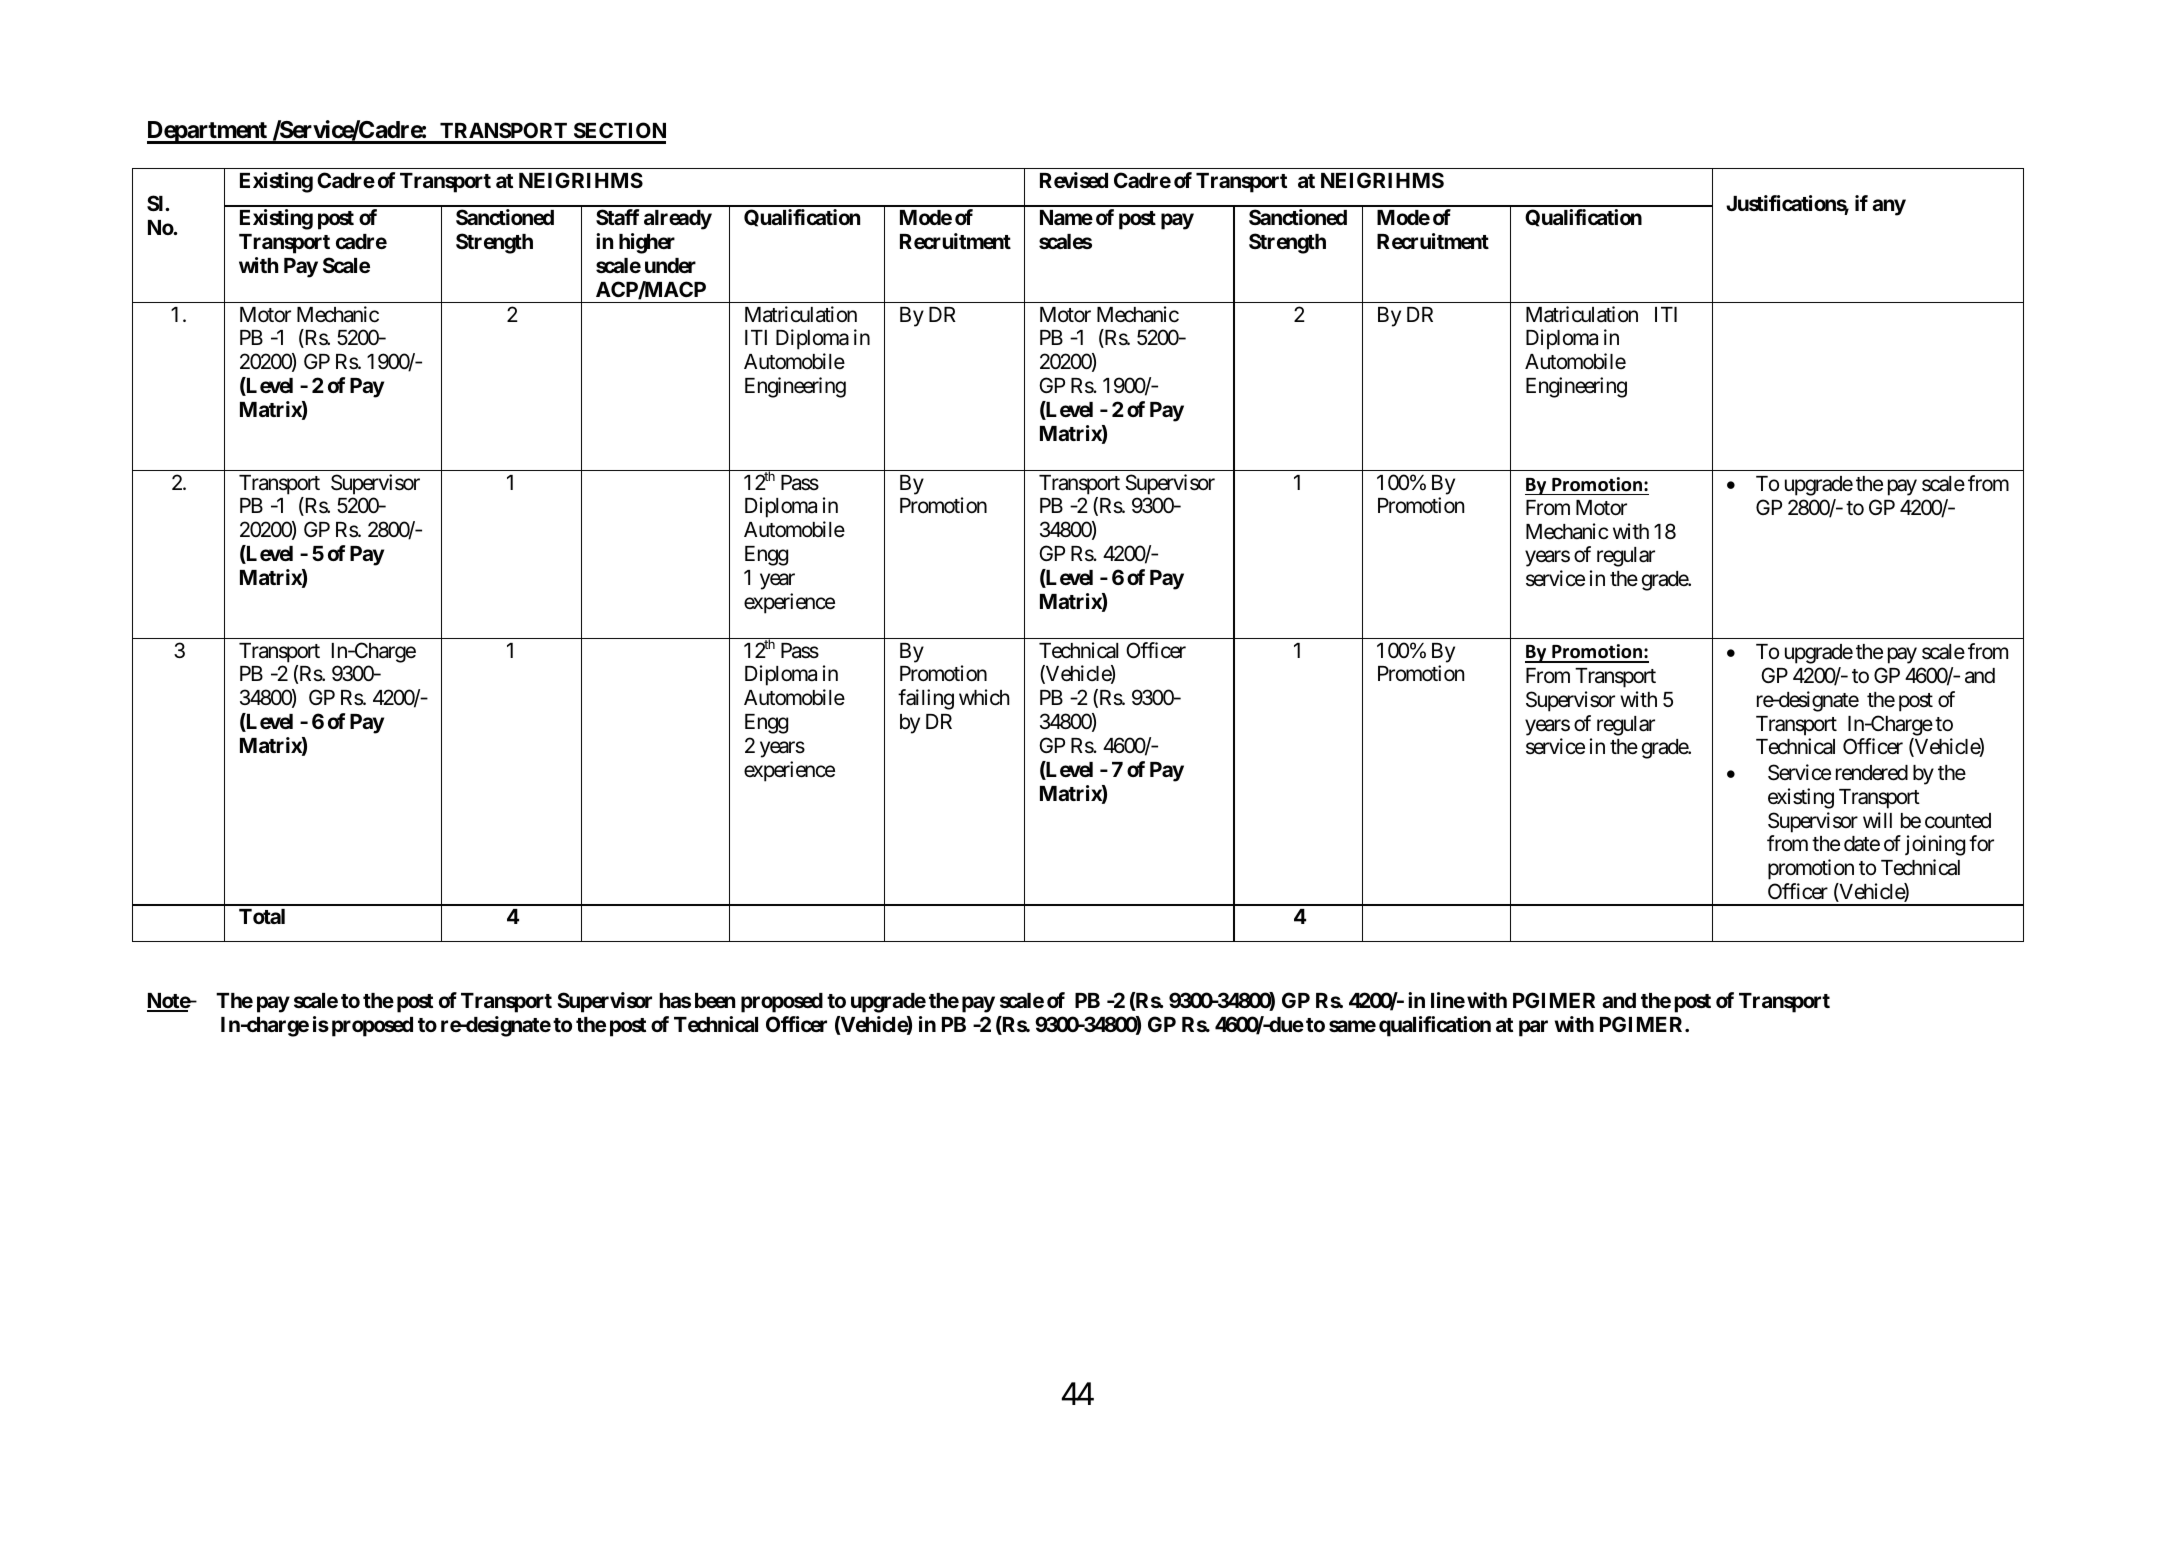 The image size is (2181, 1542). I want to click on any, so click(1889, 208).
